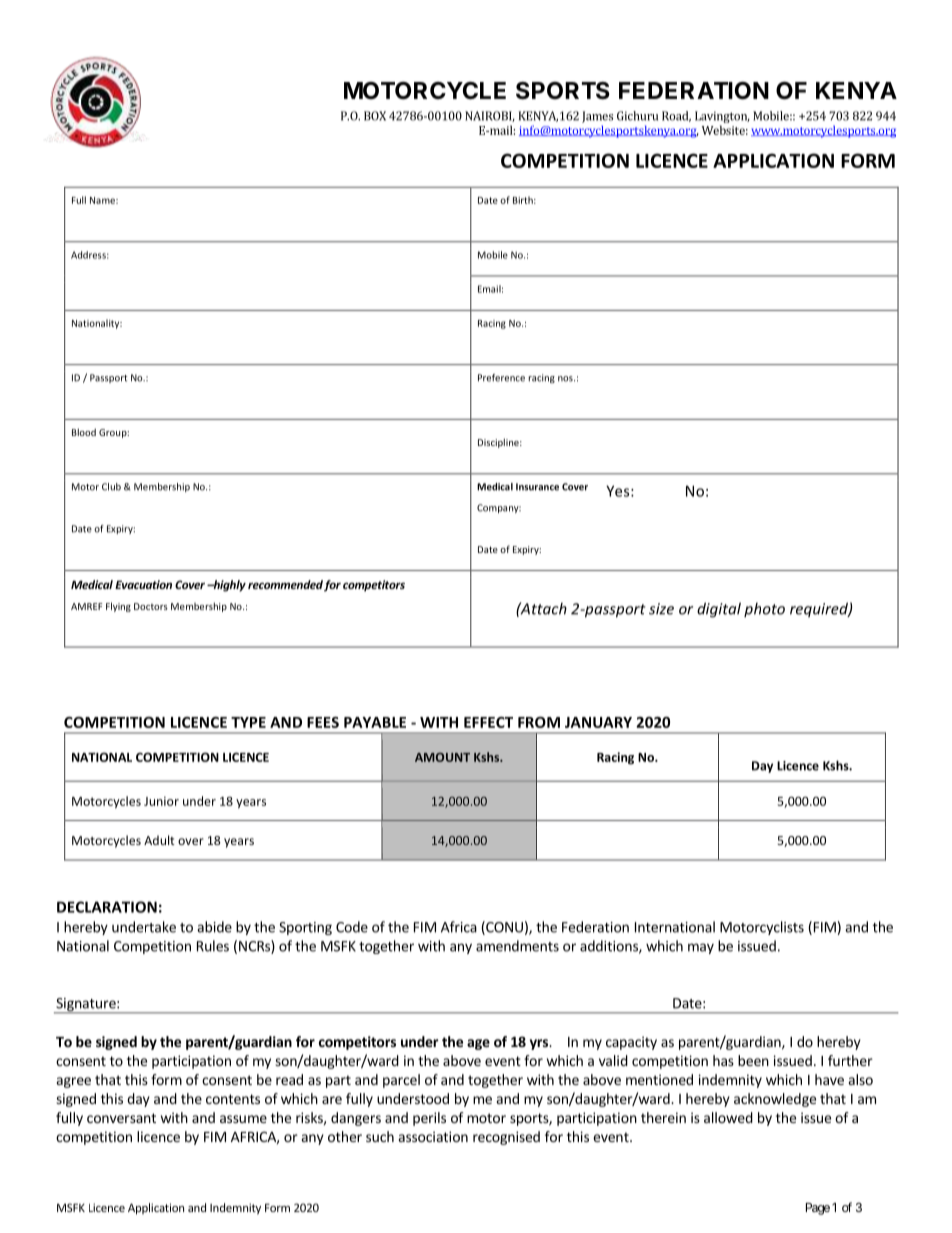  I want to click on James, so click(597, 117).
